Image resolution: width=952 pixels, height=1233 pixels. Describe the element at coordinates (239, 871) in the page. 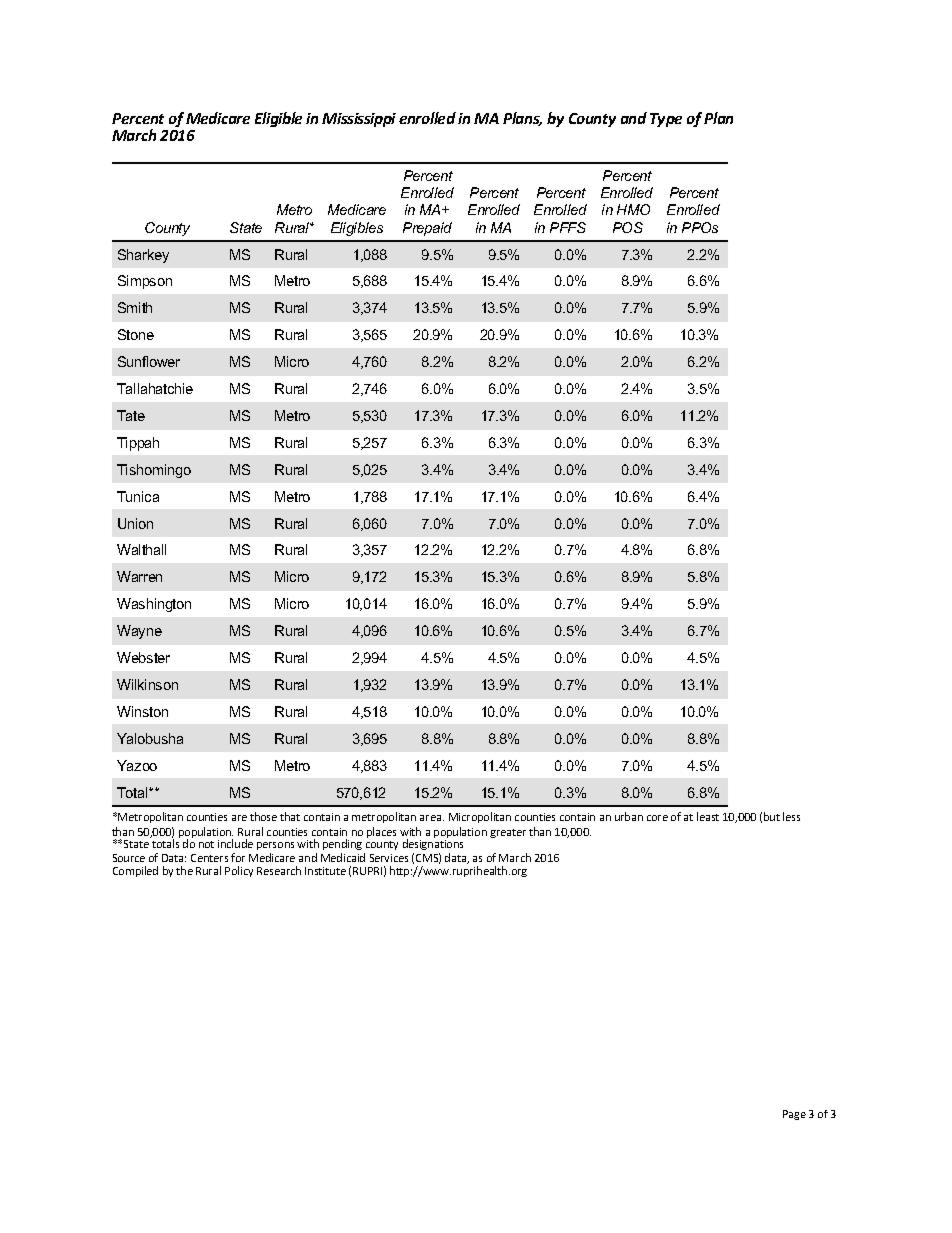

I see `Policy` at that location.
